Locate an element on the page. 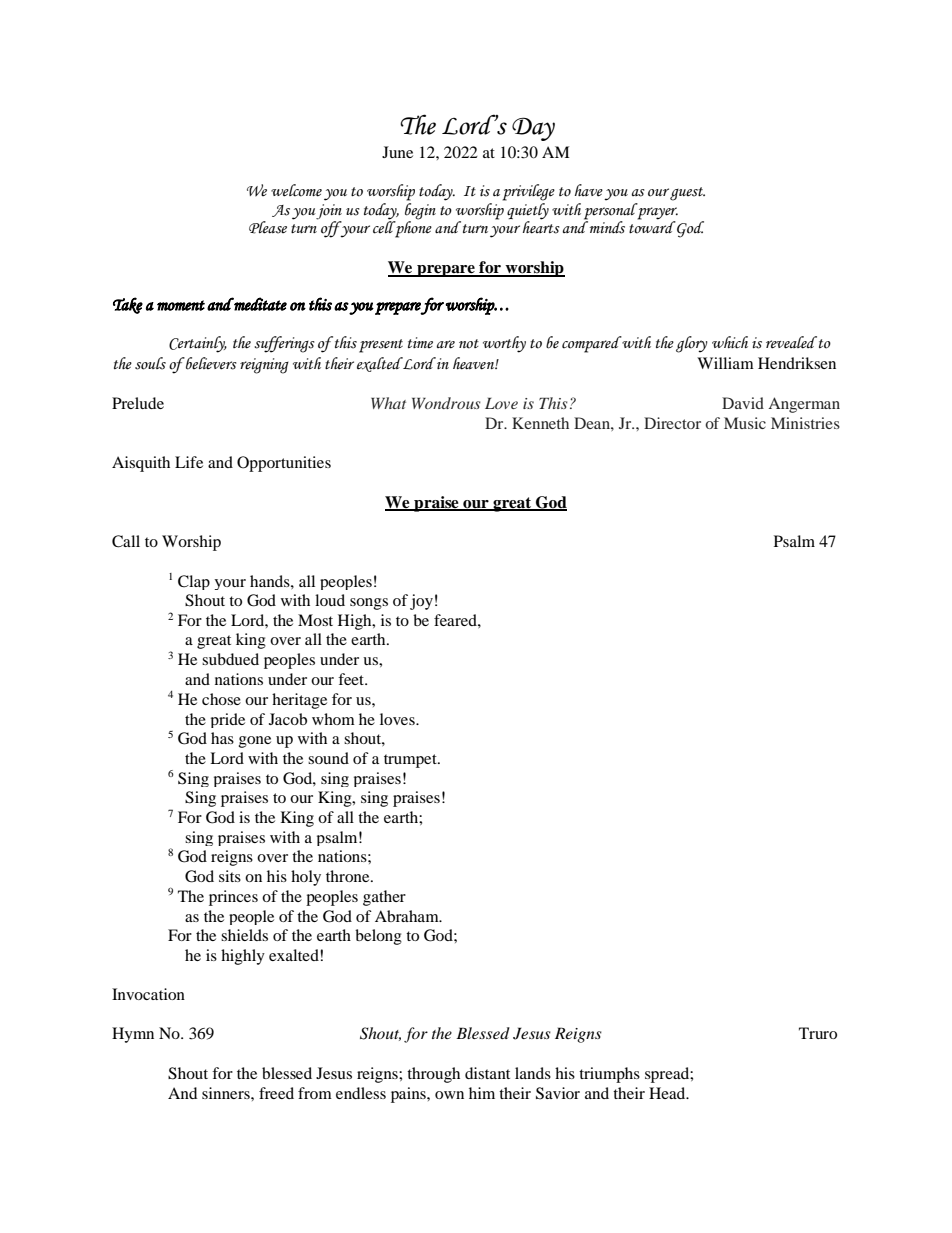 This document has width=952, height=1233. songs is located at coordinates (369, 604).
